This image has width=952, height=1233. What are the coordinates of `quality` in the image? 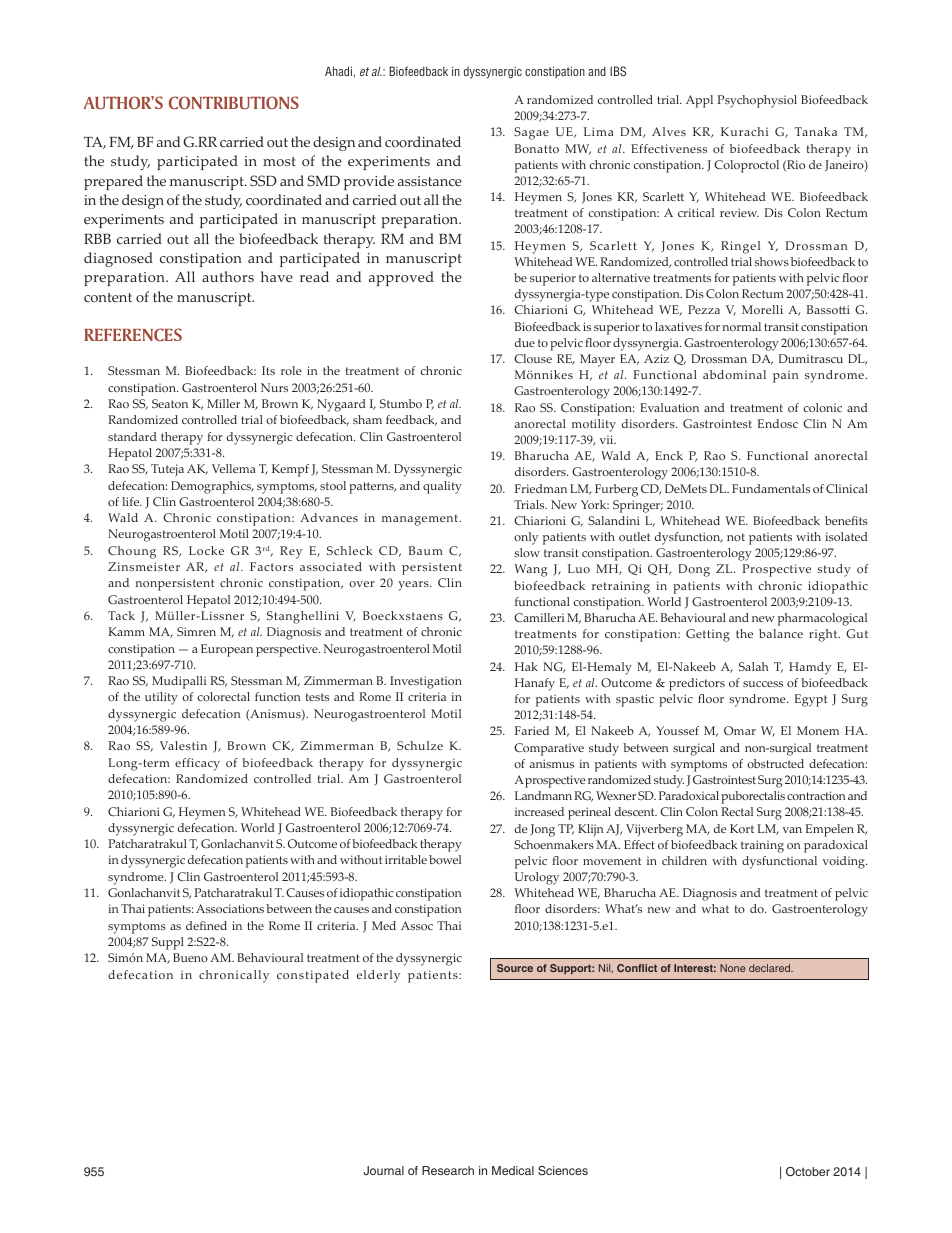 It's located at (442, 487).
